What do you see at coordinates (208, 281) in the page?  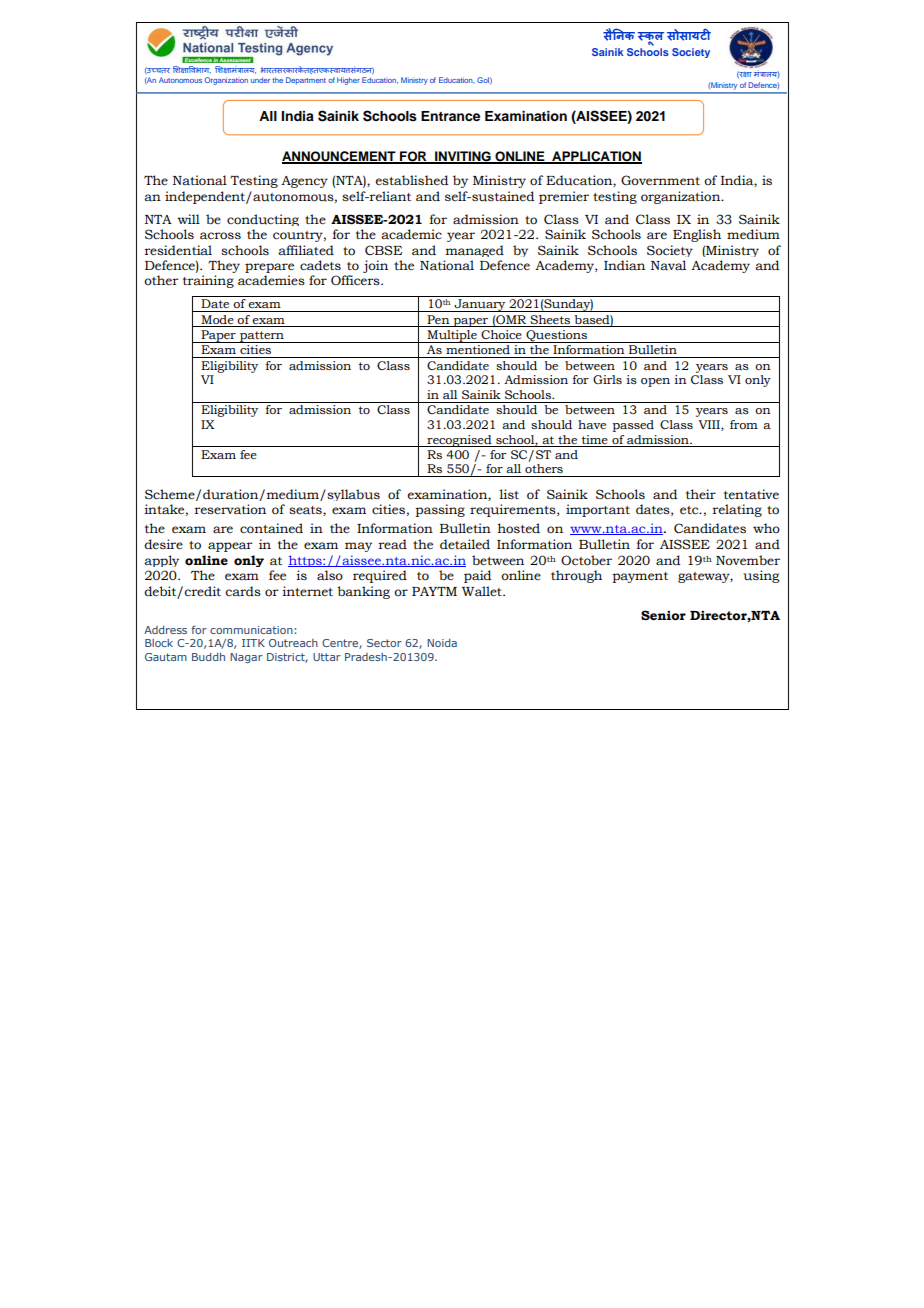 I see `training` at bounding box center [208, 281].
